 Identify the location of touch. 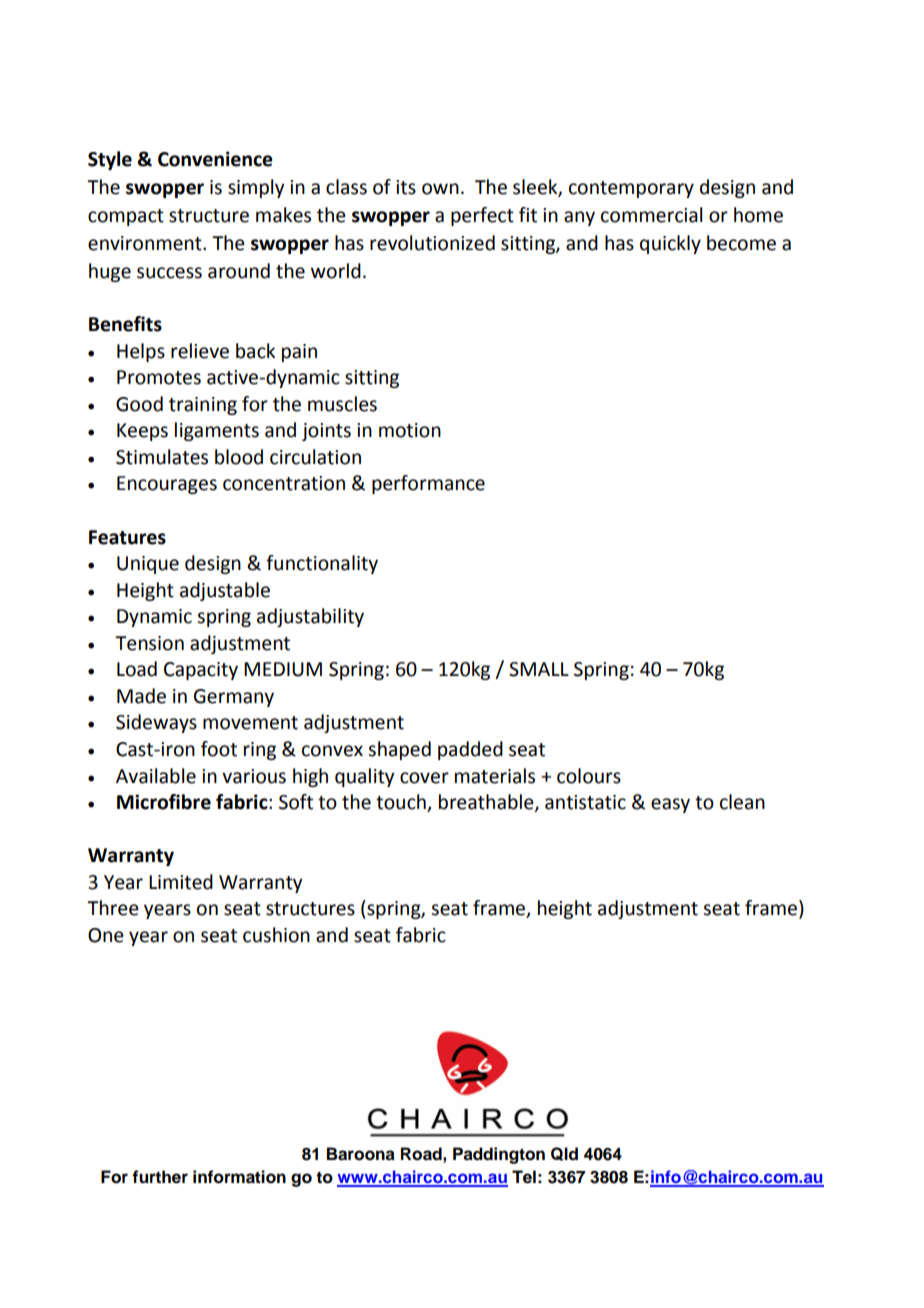
(402, 803).
